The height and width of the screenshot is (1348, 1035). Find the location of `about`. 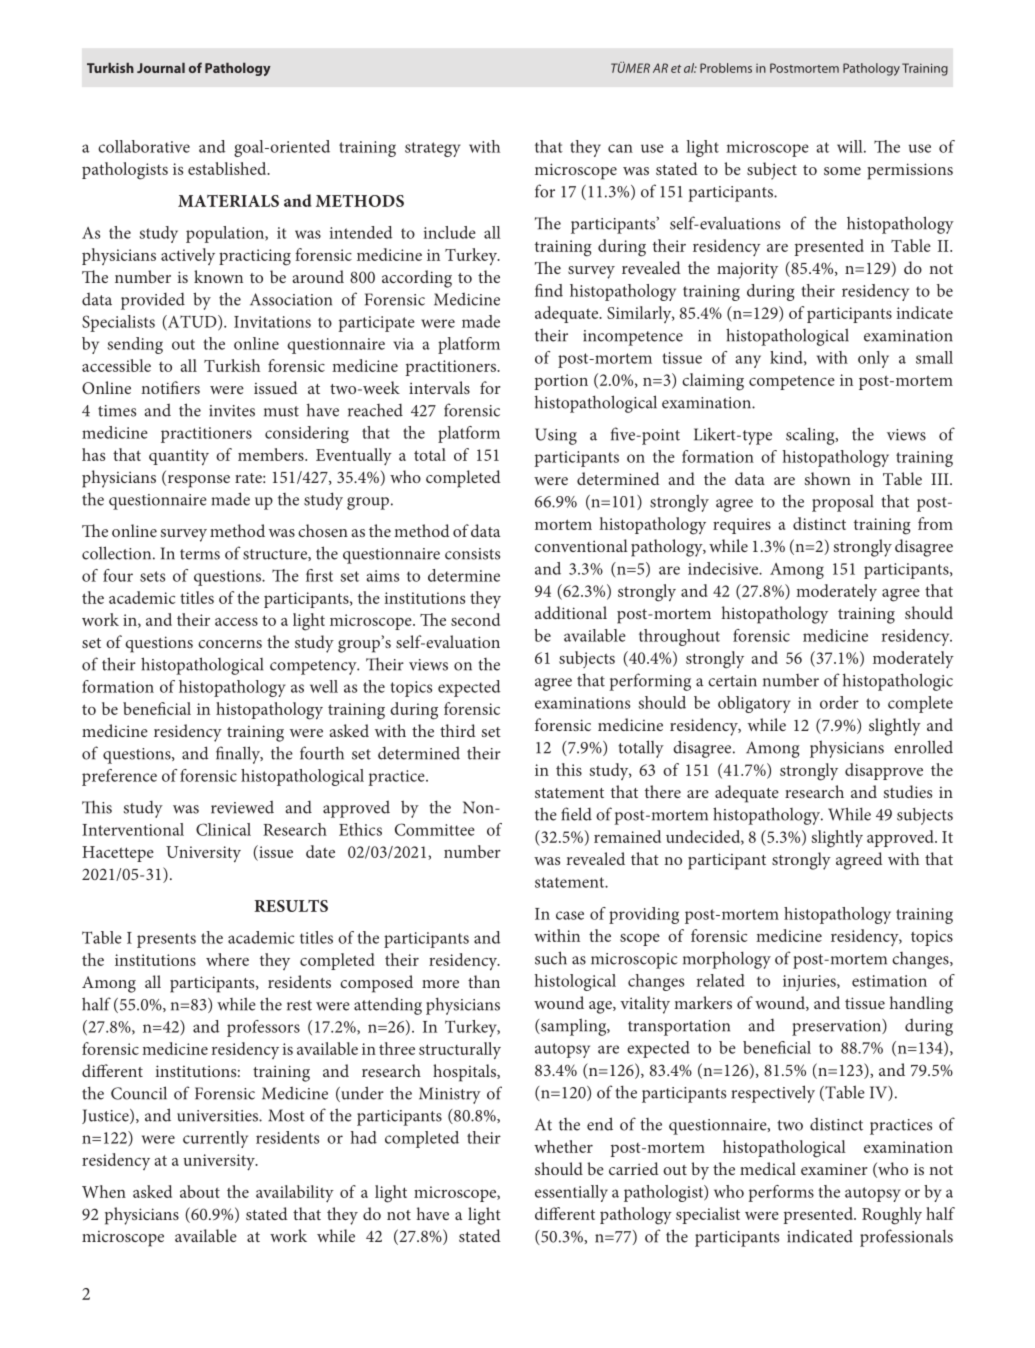

about is located at coordinates (200, 1191).
